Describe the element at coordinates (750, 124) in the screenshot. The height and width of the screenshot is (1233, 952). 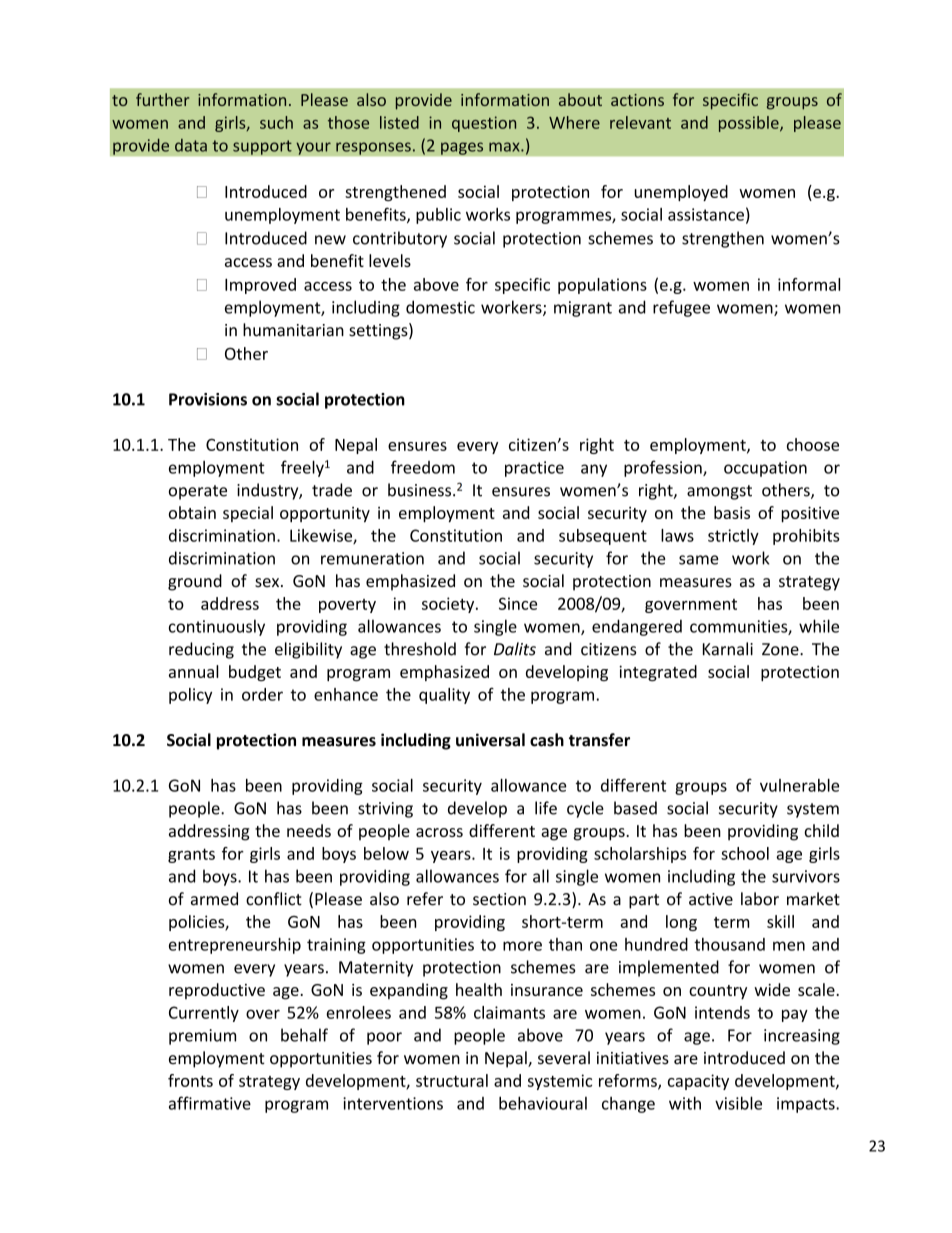
I see `possible` at that location.
